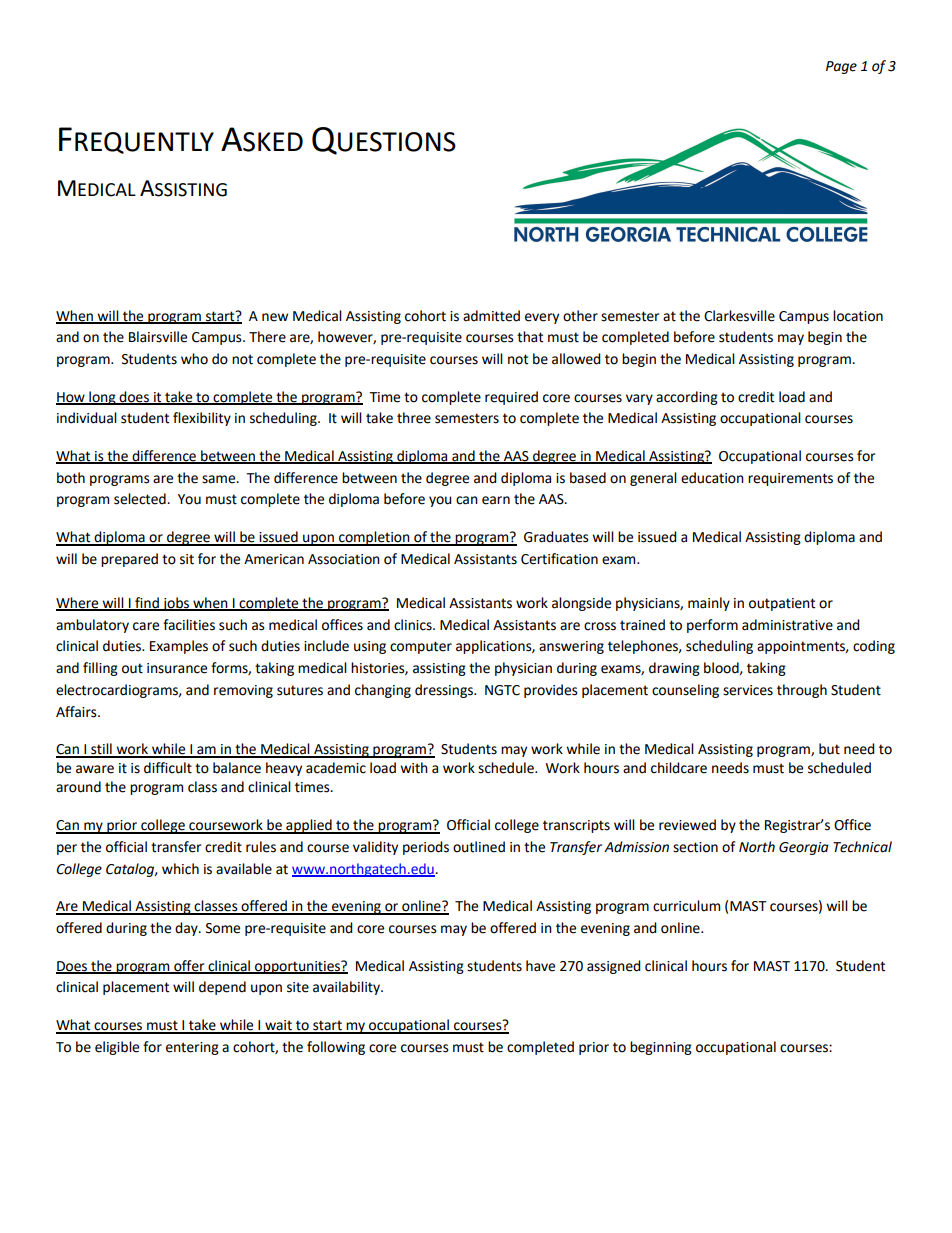 The height and width of the image is (1233, 952). Describe the element at coordinates (540, 966) in the image. I see `have` at that location.
